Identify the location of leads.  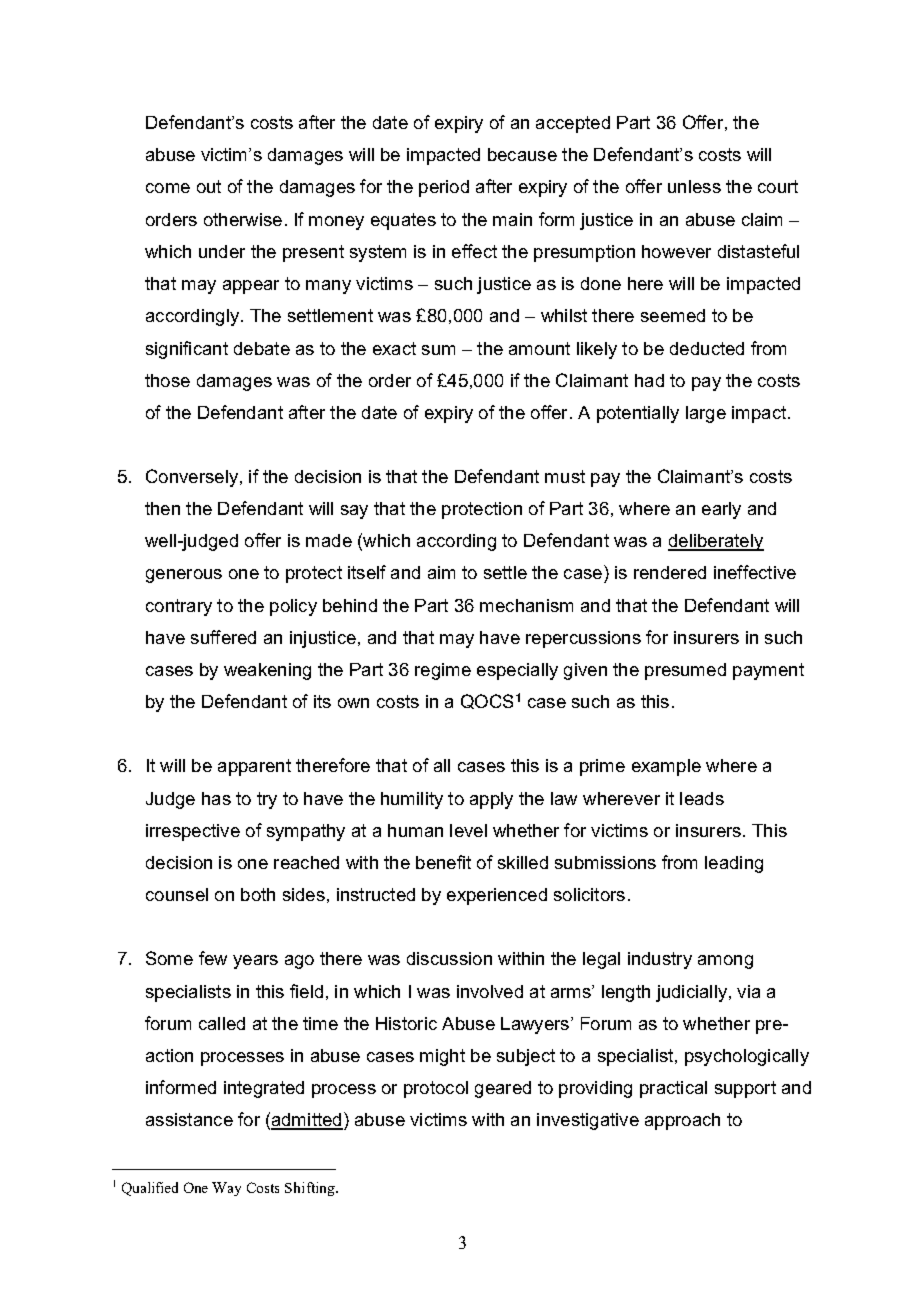
(702, 798).
